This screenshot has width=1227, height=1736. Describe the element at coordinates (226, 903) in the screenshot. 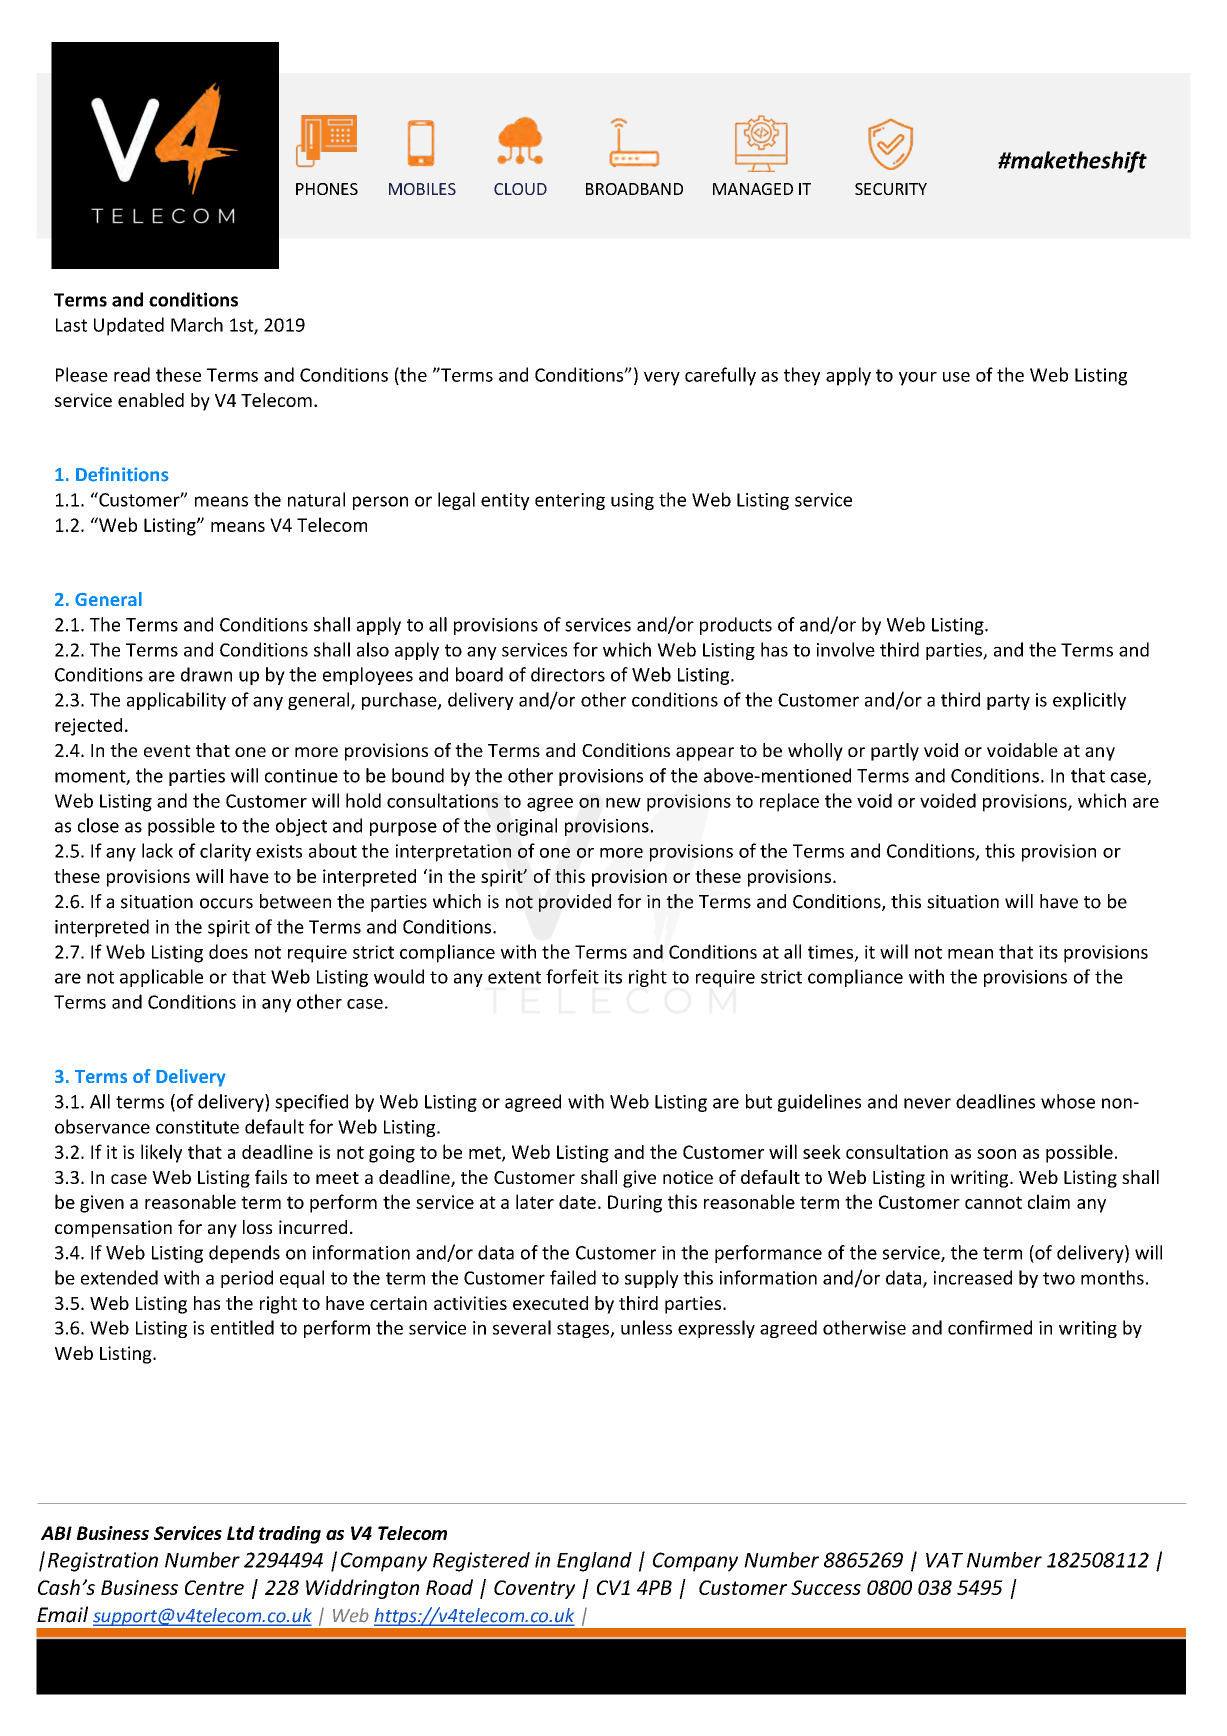

I see `occurs` at that location.
